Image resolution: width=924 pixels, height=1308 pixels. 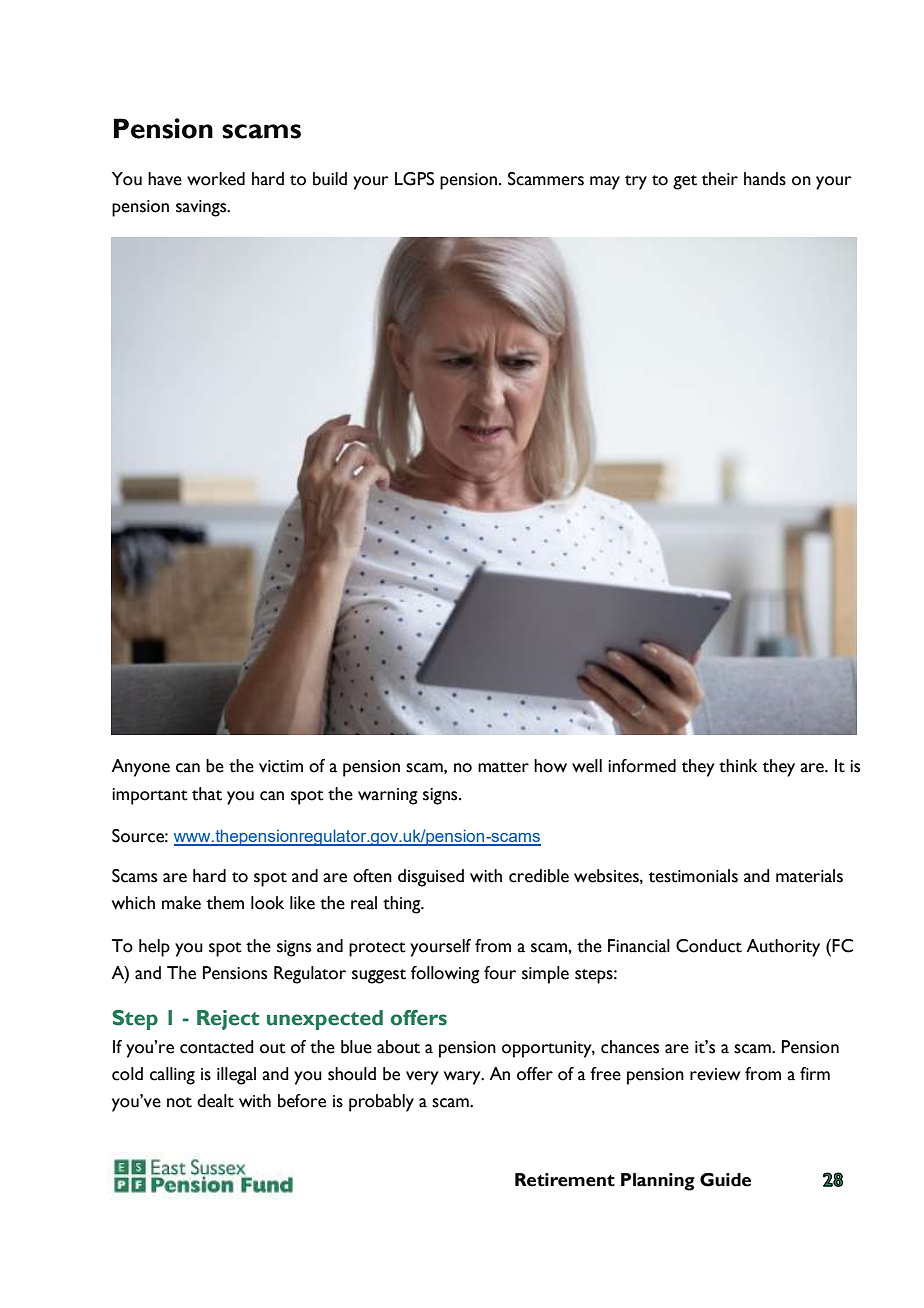 I want to click on savings, so click(x=202, y=208).
